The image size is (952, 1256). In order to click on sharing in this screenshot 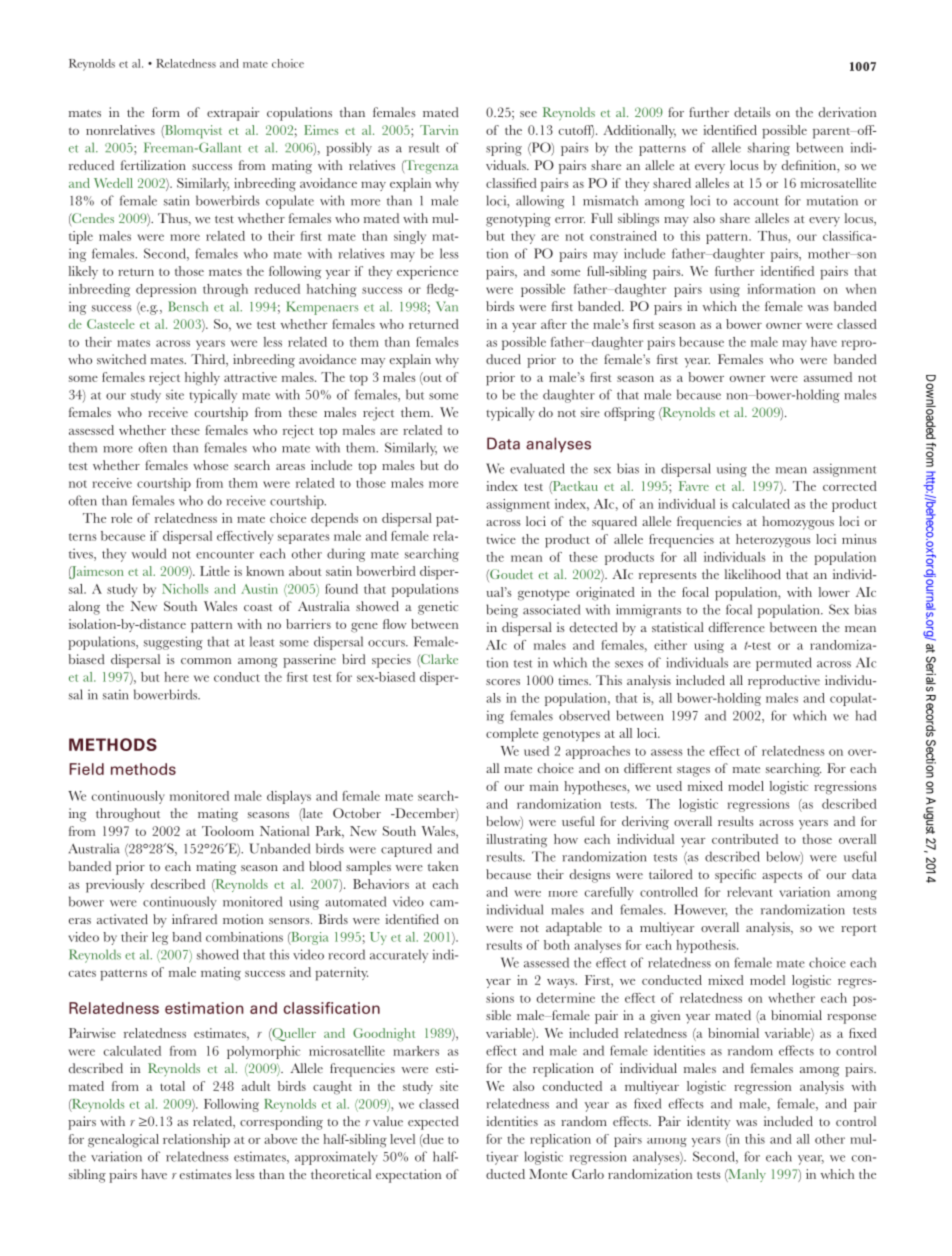, I will do `click(769, 149)`.
